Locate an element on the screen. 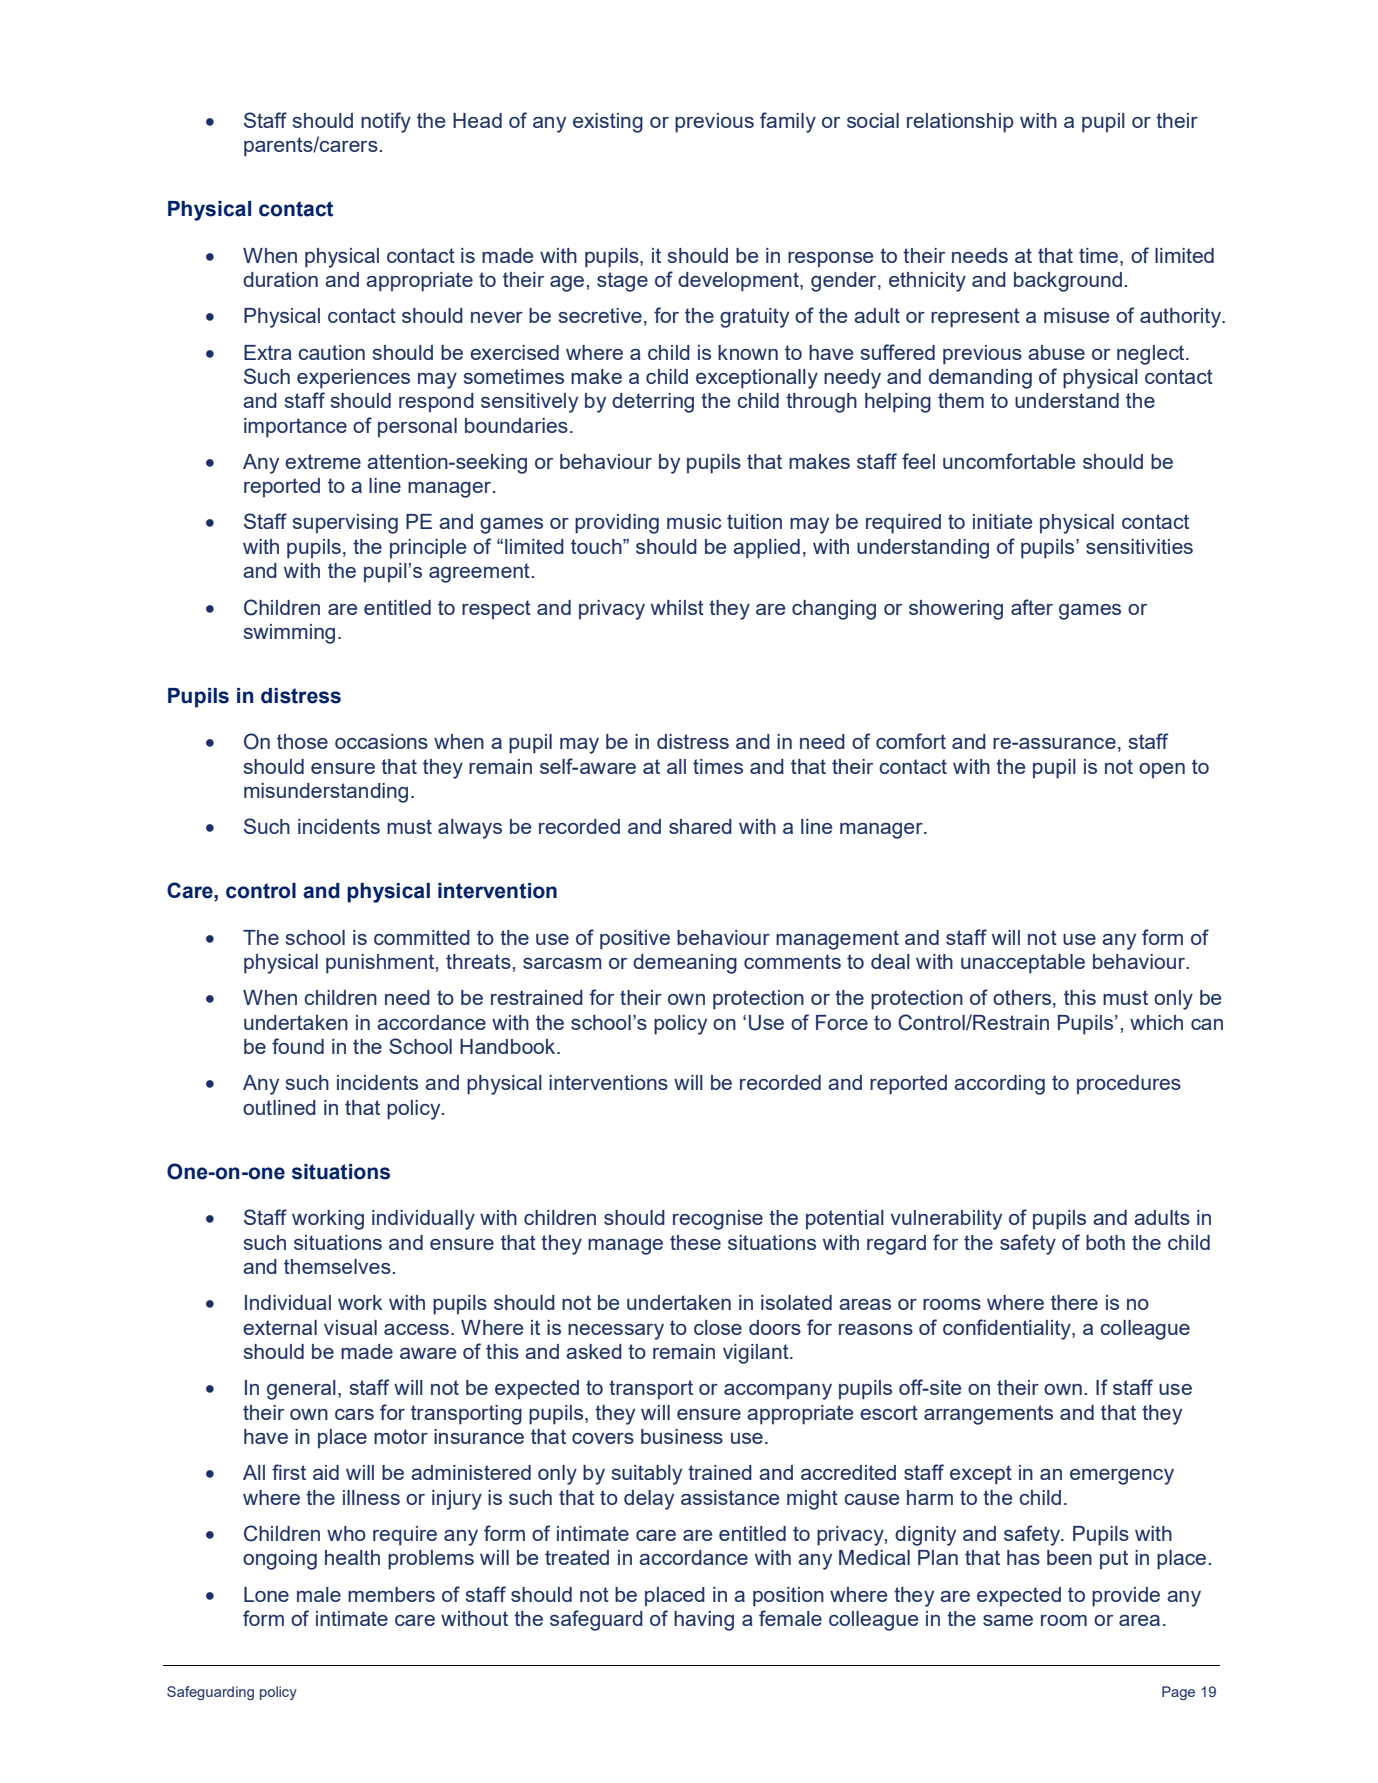 This screenshot has height=1783, width=1378. these is located at coordinates (695, 1242).
